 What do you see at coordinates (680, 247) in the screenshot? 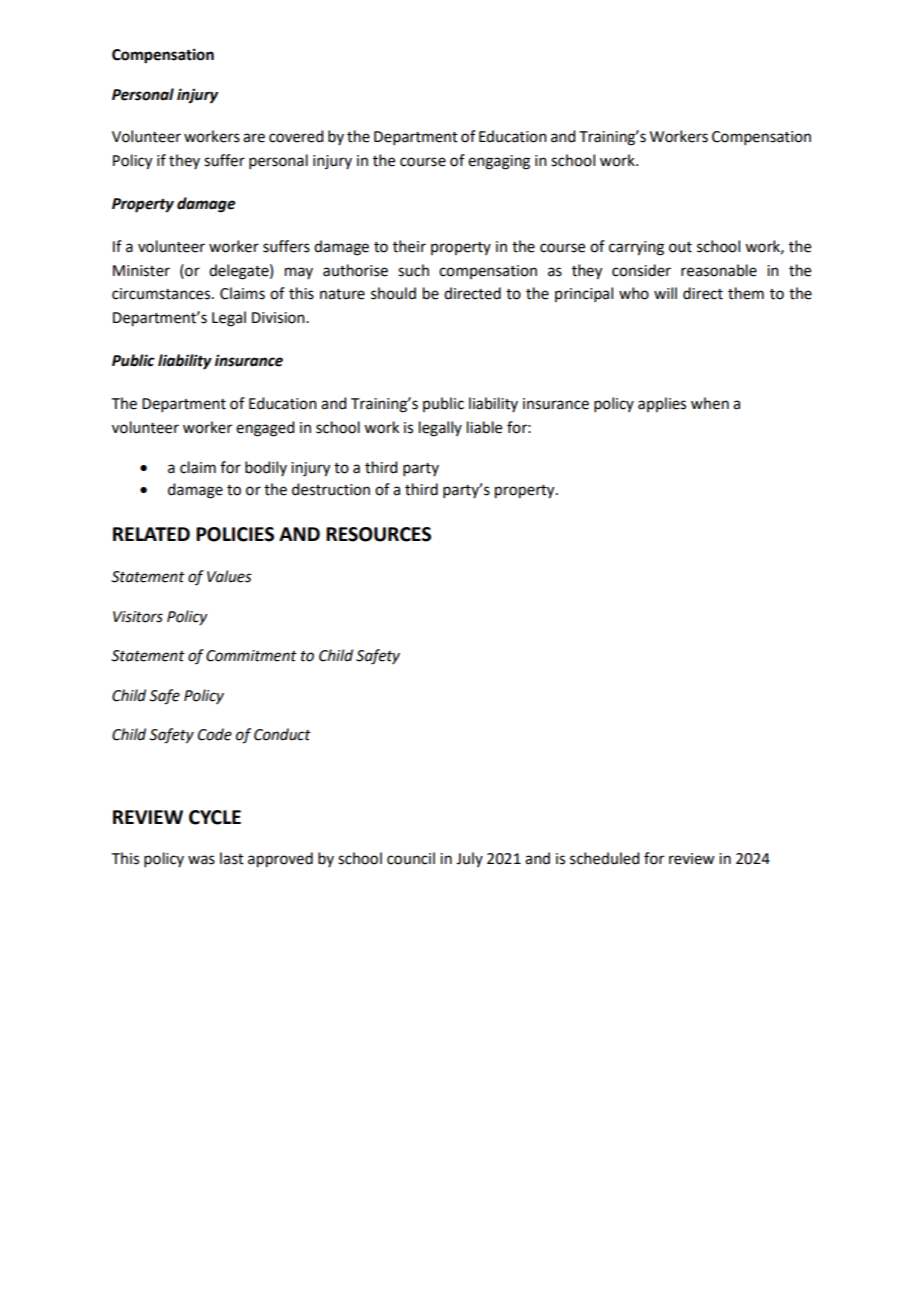
I see `out` at bounding box center [680, 247].
